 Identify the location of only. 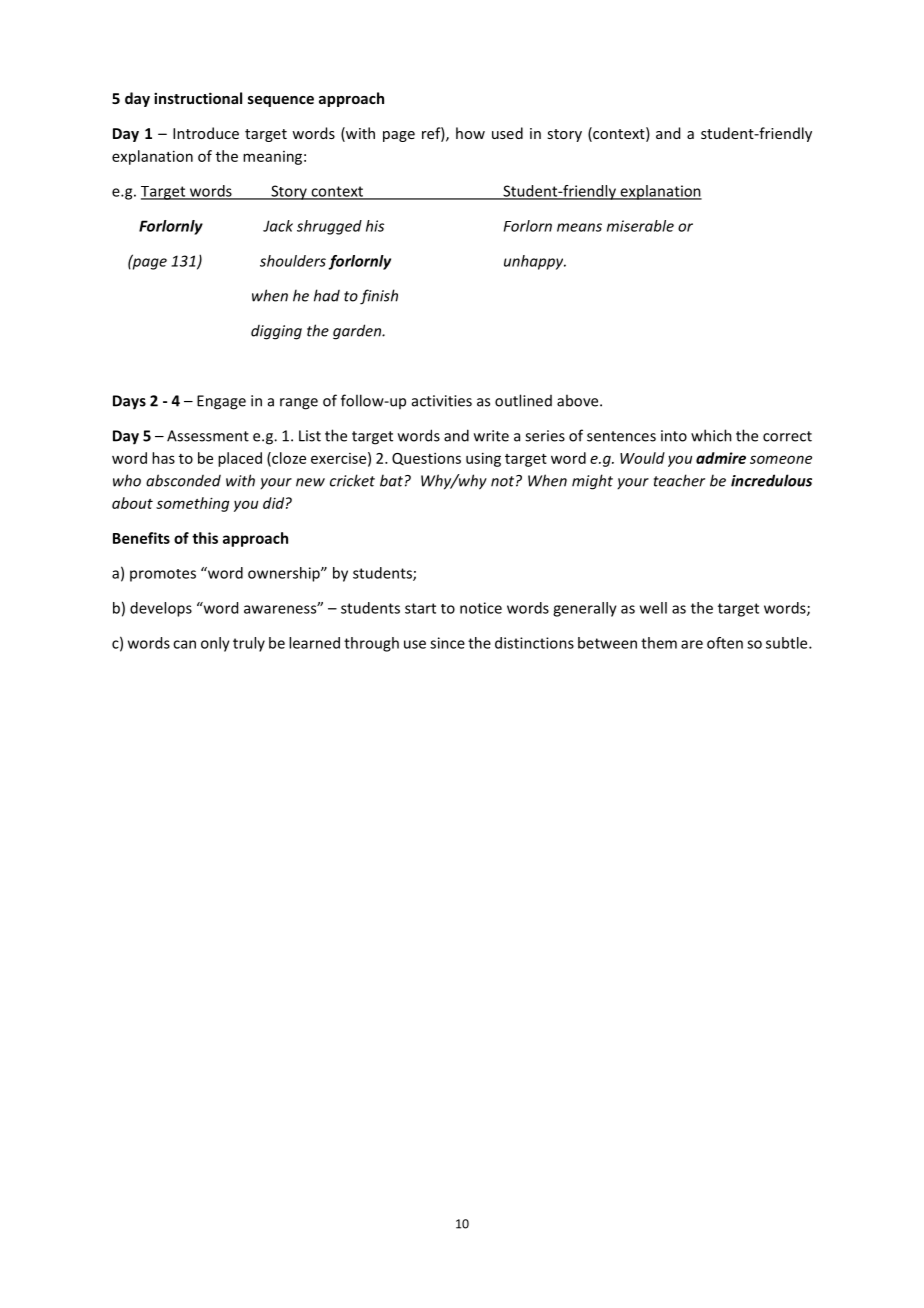
(215, 644).
